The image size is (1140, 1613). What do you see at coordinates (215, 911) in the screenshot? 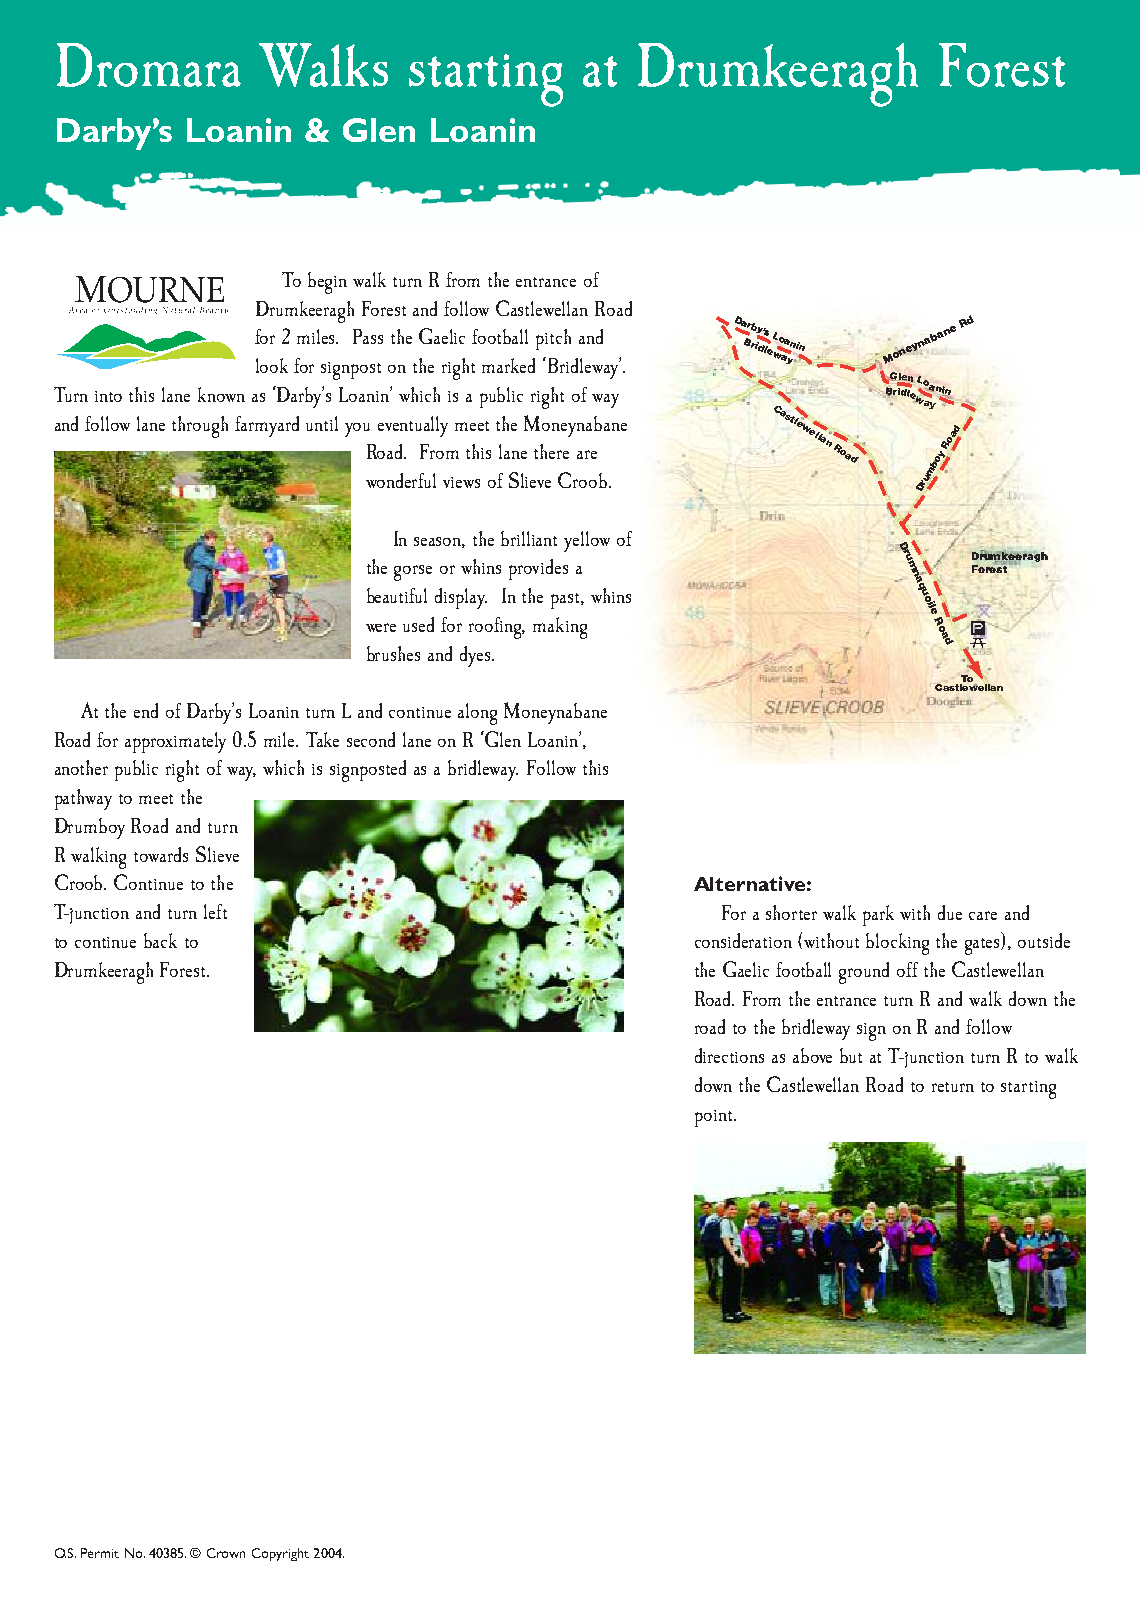
I see `left` at bounding box center [215, 911].
